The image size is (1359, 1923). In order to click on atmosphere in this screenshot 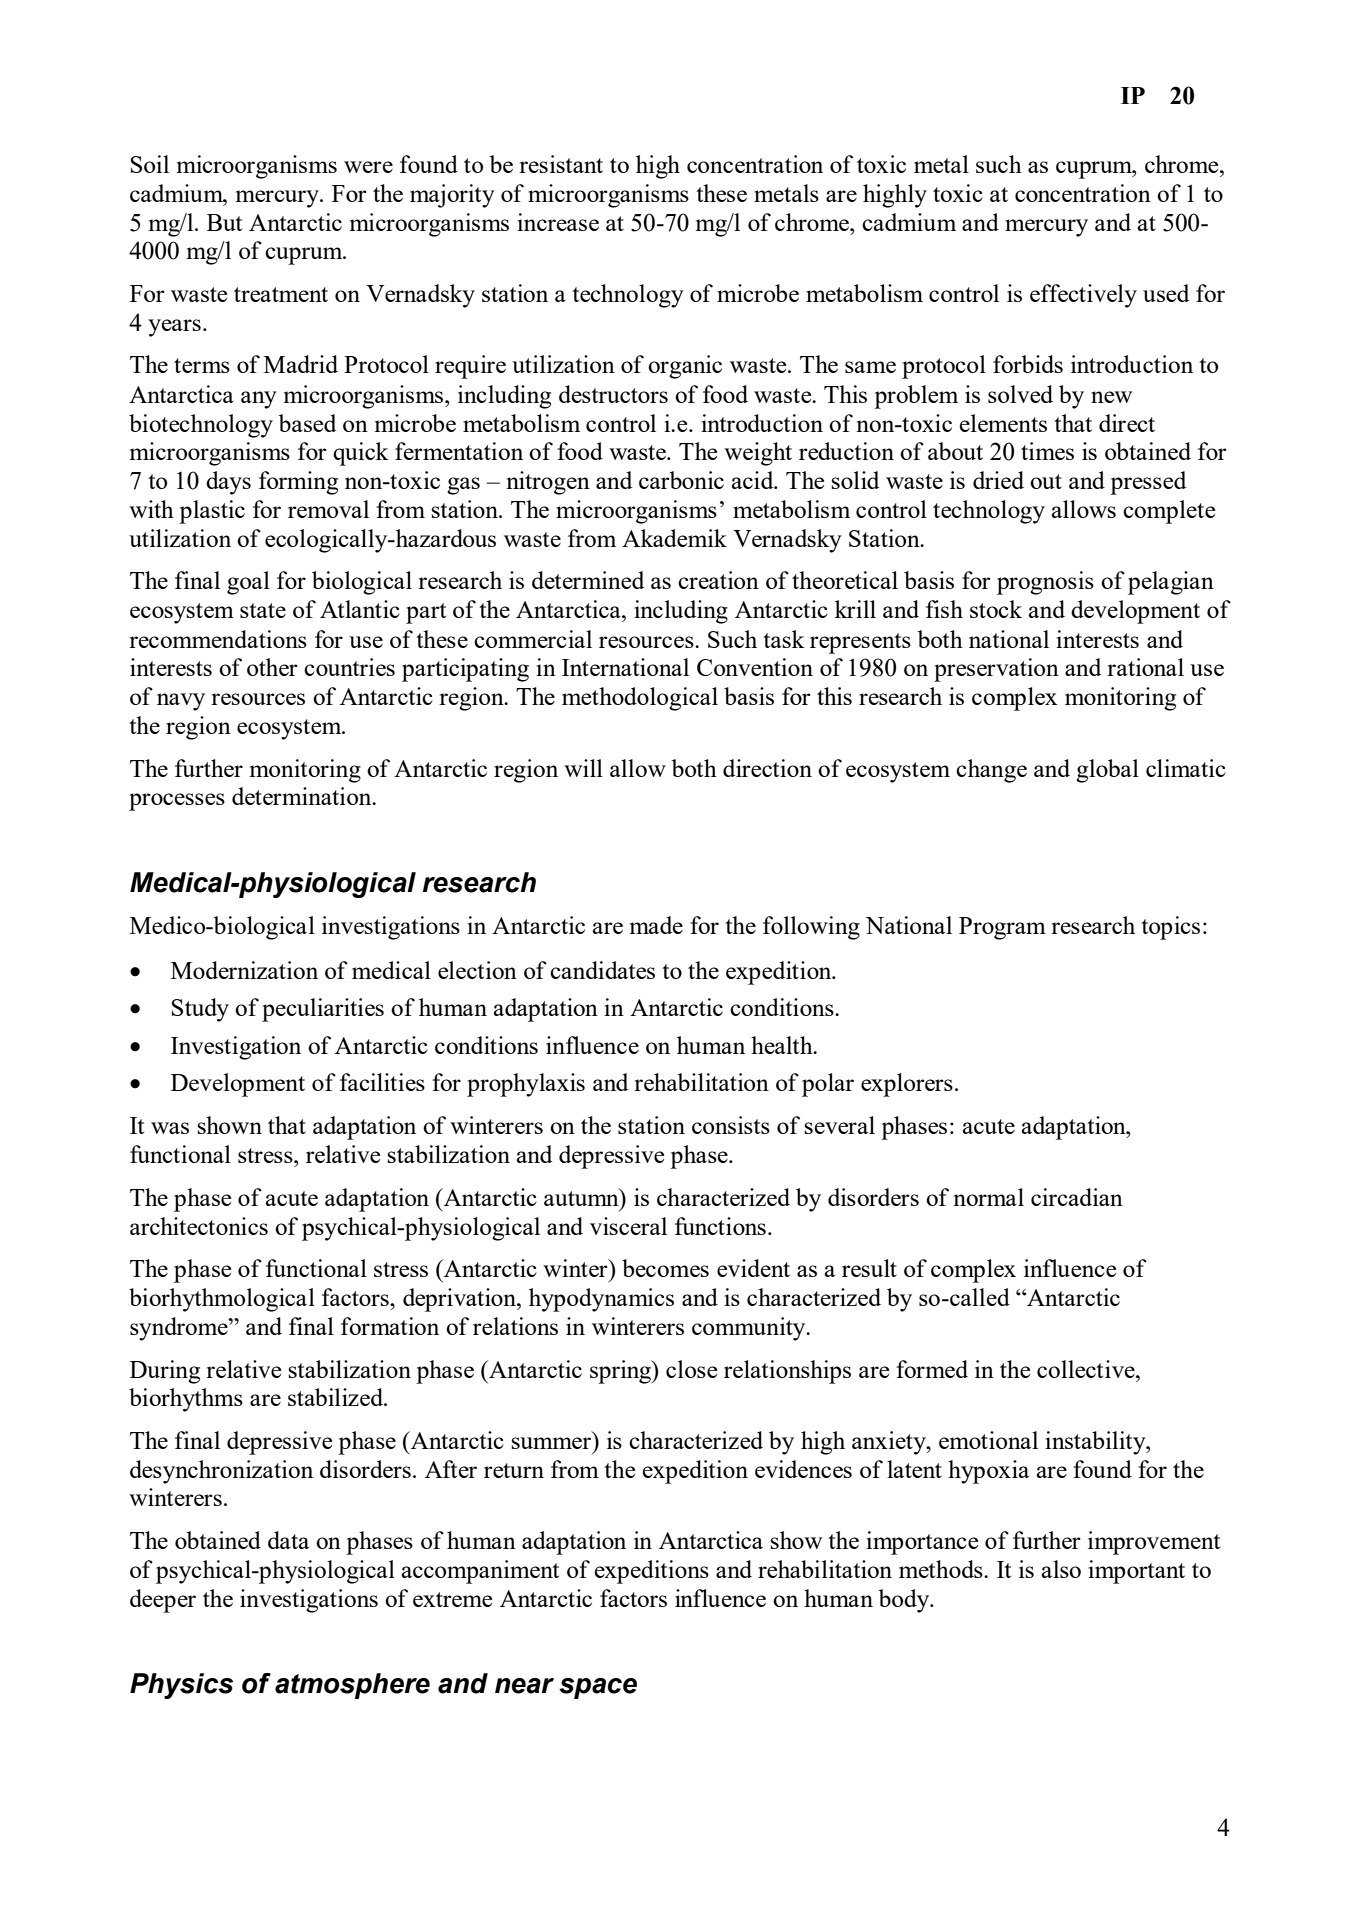, I will do `click(352, 1686)`.
